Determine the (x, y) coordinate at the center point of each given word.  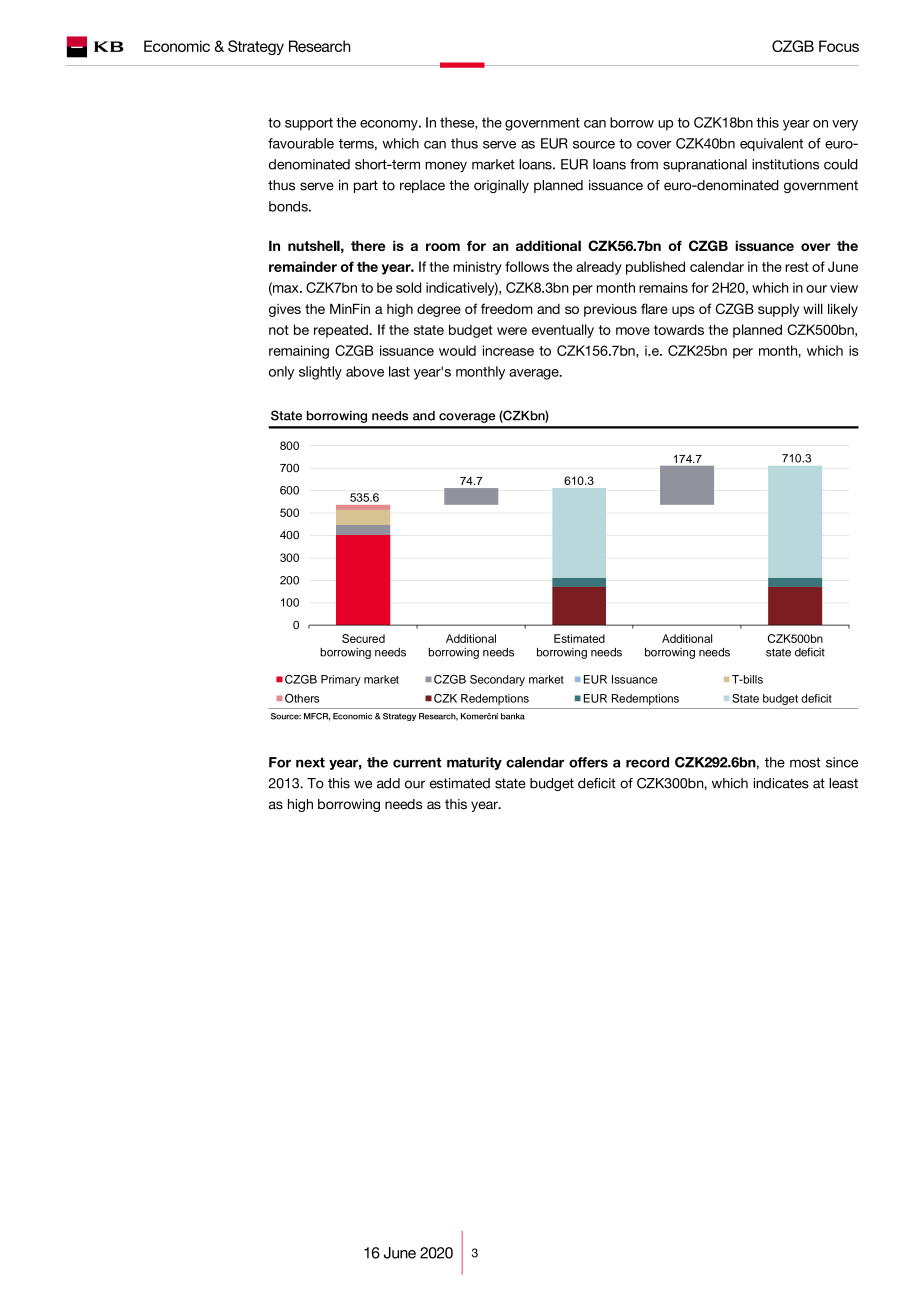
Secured (363, 638)
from (644, 164)
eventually (563, 331)
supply (778, 310)
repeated (342, 331)
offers (588, 762)
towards (679, 329)
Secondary (497, 680)
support (309, 124)
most (805, 762)
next (310, 762)
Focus (839, 46)
